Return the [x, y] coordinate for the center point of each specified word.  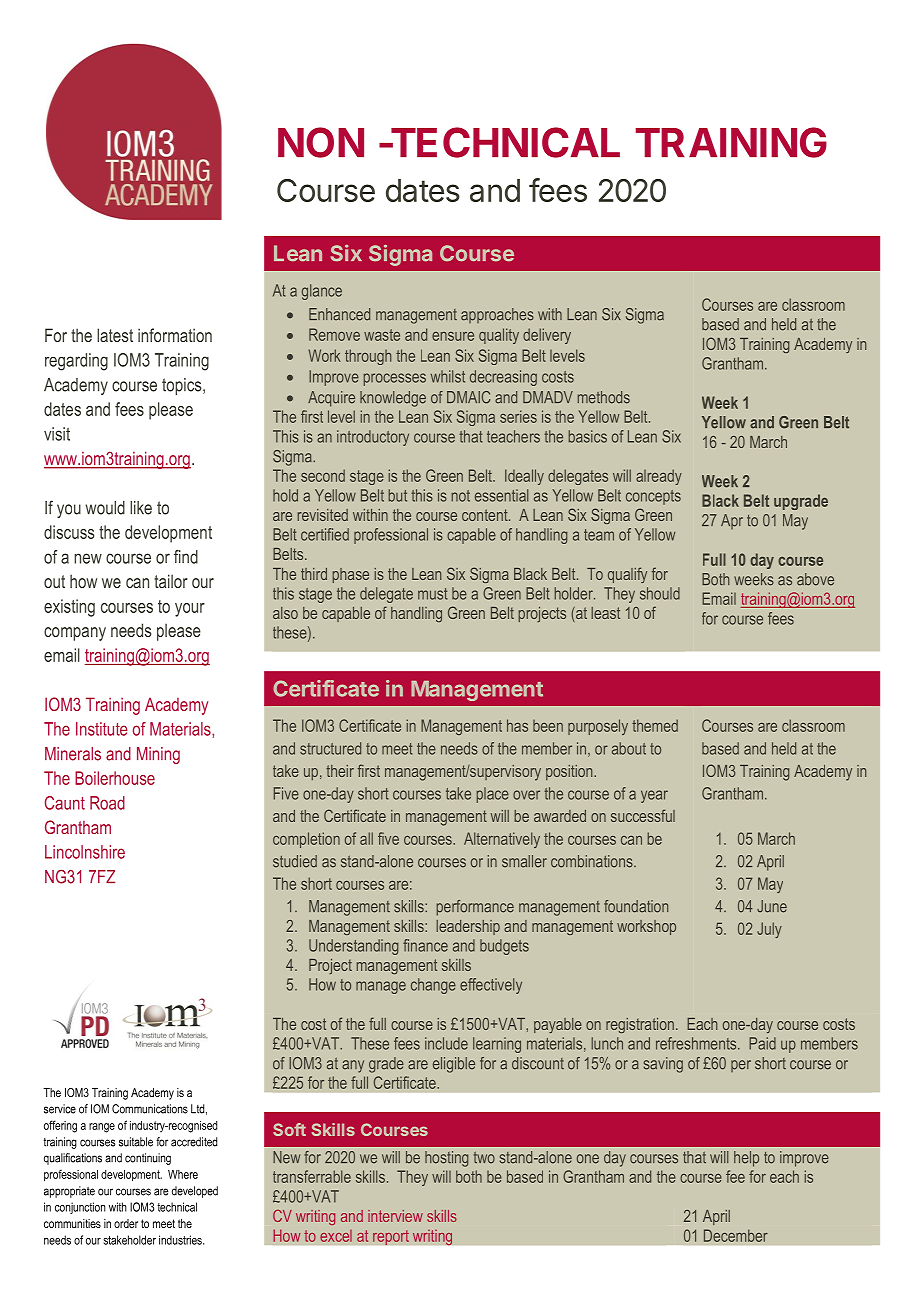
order [126, 1223]
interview [395, 1216]
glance [322, 292]
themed [655, 725]
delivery [547, 336]
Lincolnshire [85, 852]
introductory [373, 438]
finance [425, 945]
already [659, 477]
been [548, 726]
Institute [102, 729]
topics [183, 386]
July [769, 930]
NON [321, 142]
